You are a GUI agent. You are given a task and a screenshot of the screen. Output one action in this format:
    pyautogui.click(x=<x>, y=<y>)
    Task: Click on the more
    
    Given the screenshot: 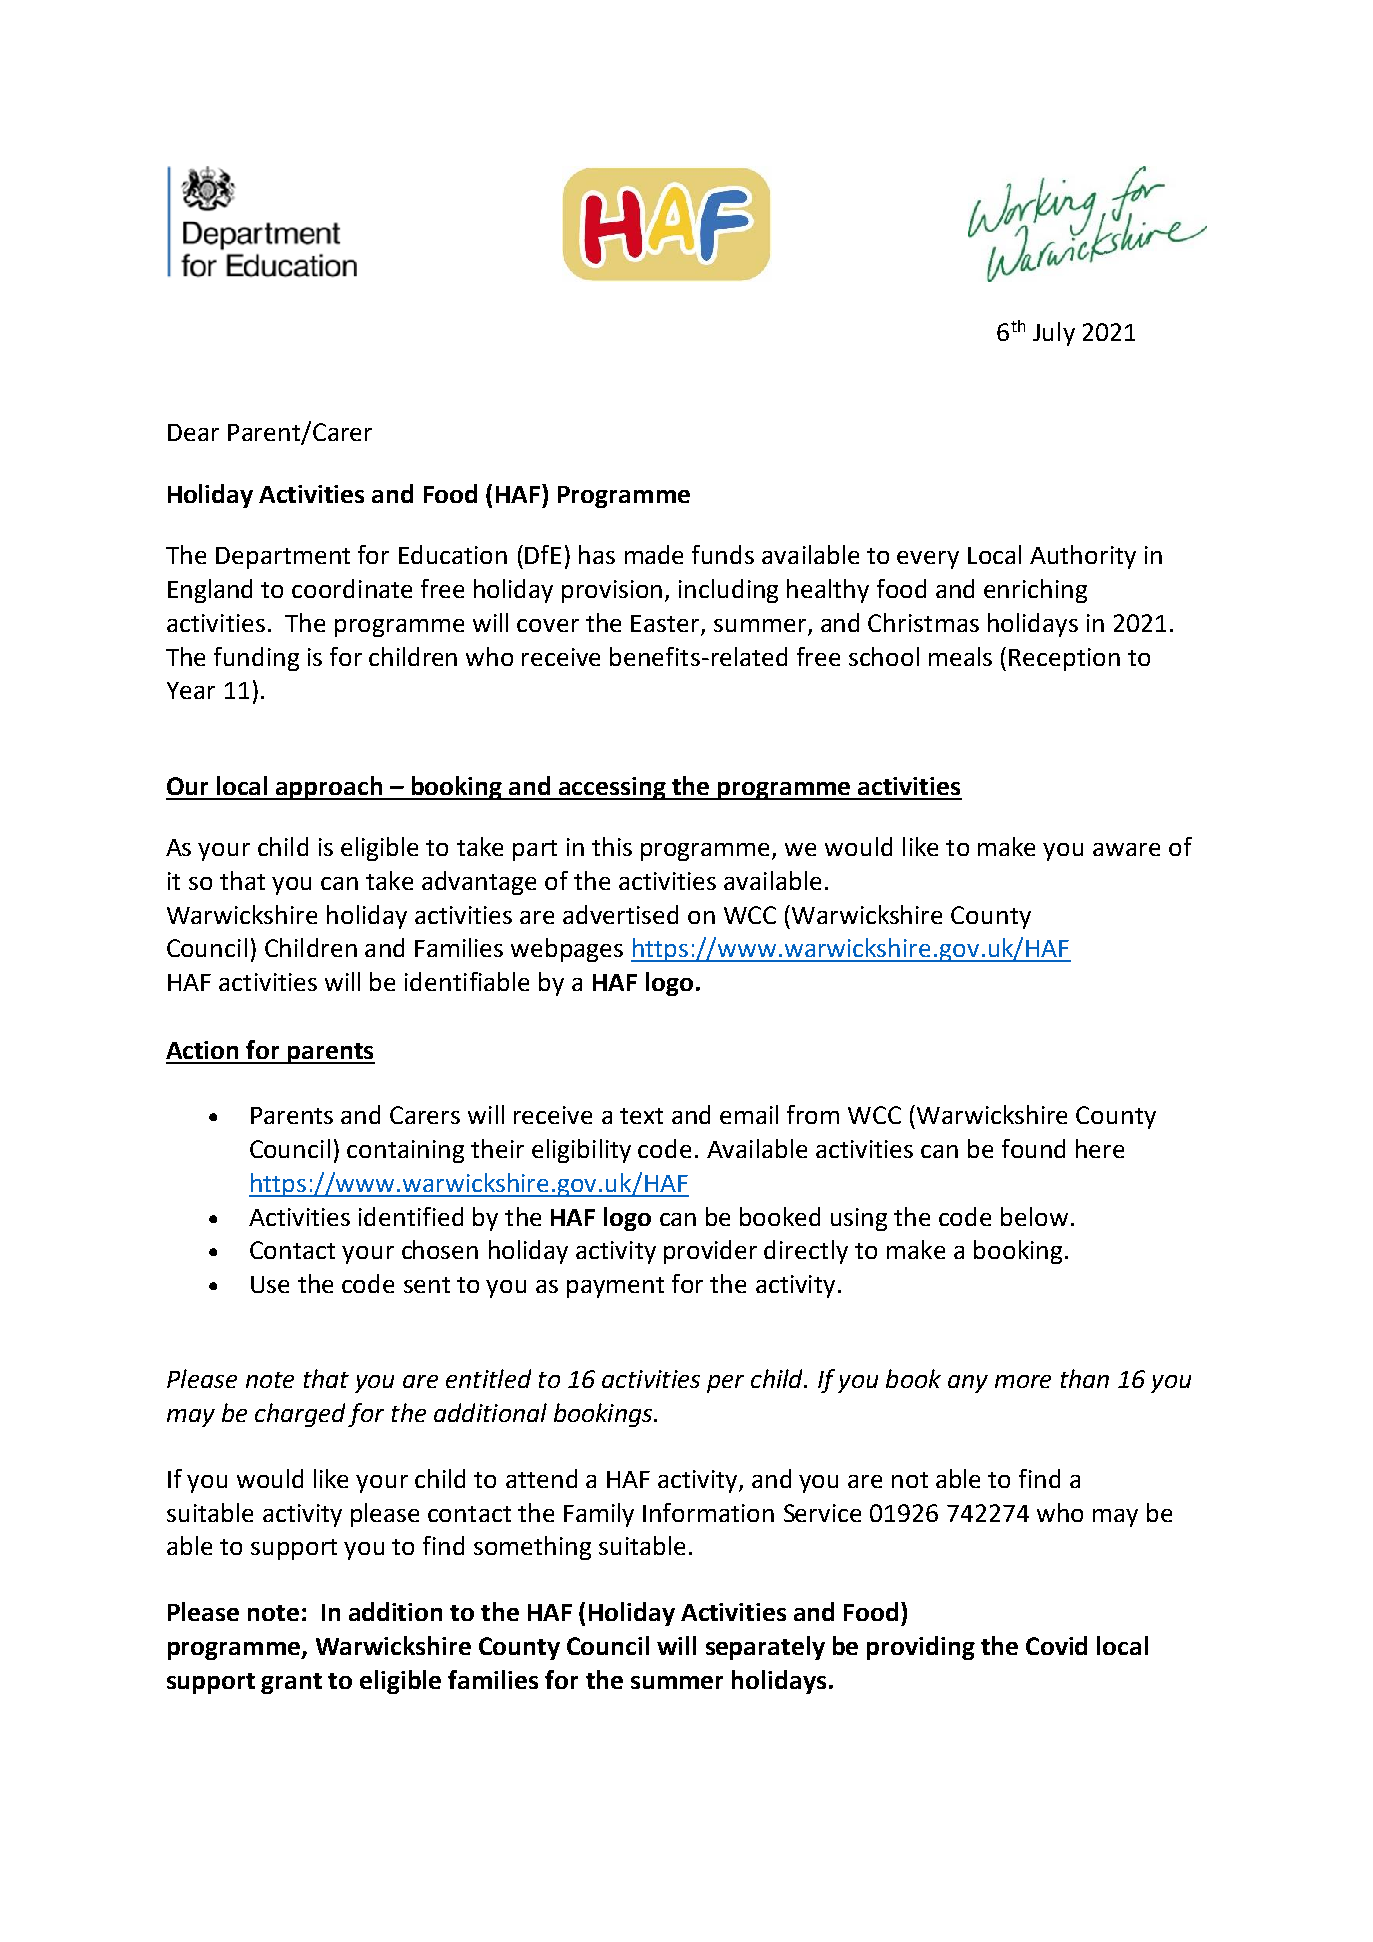 What is the action you would take?
    pyautogui.click(x=1023, y=1381)
